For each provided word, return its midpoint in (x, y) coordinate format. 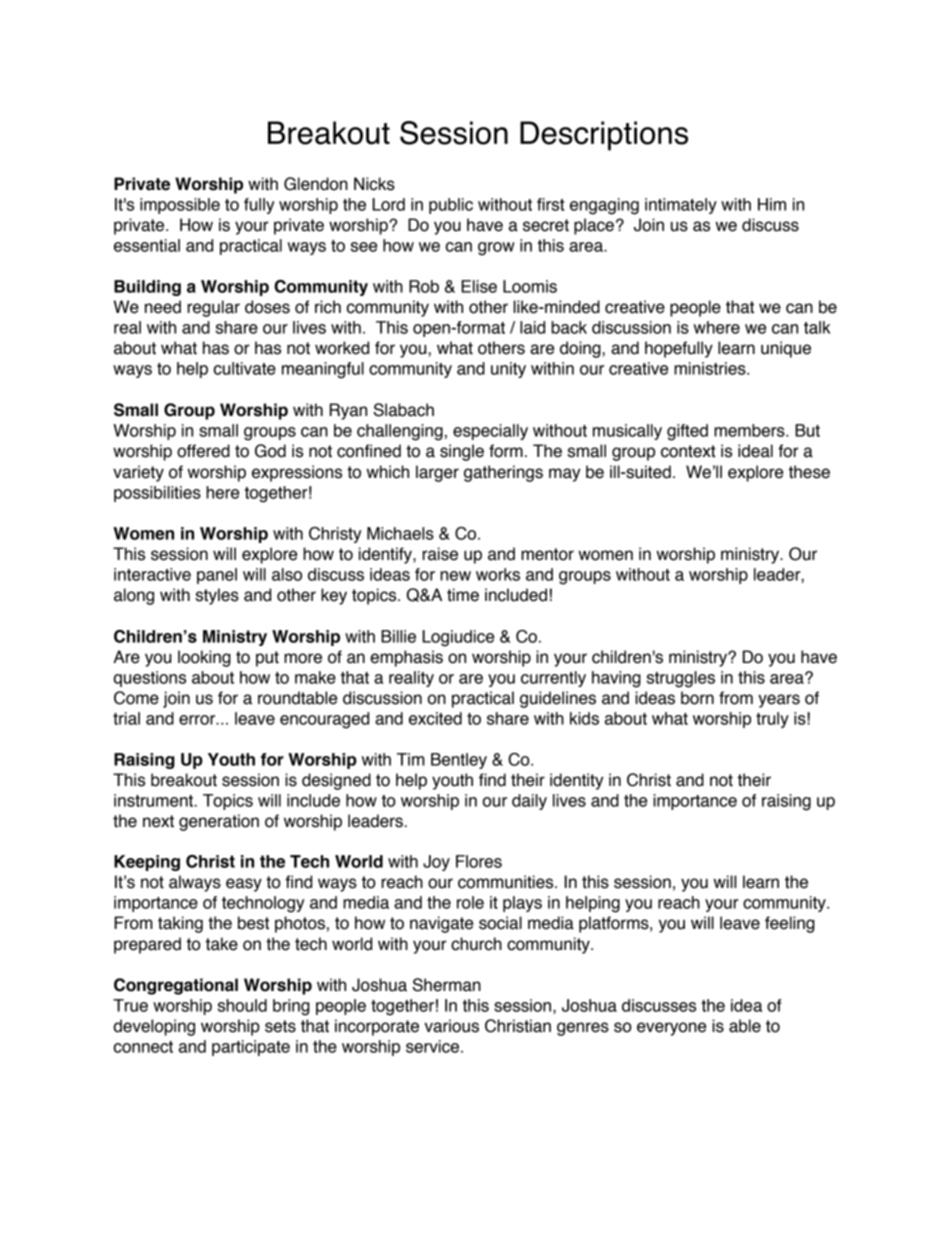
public (451, 206)
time (463, 595)
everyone (671, 1029)
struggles (681, 679)
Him (772, 204)
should (242, 1005)
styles (217, 596)
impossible (180, 206)
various (451, 1026)
